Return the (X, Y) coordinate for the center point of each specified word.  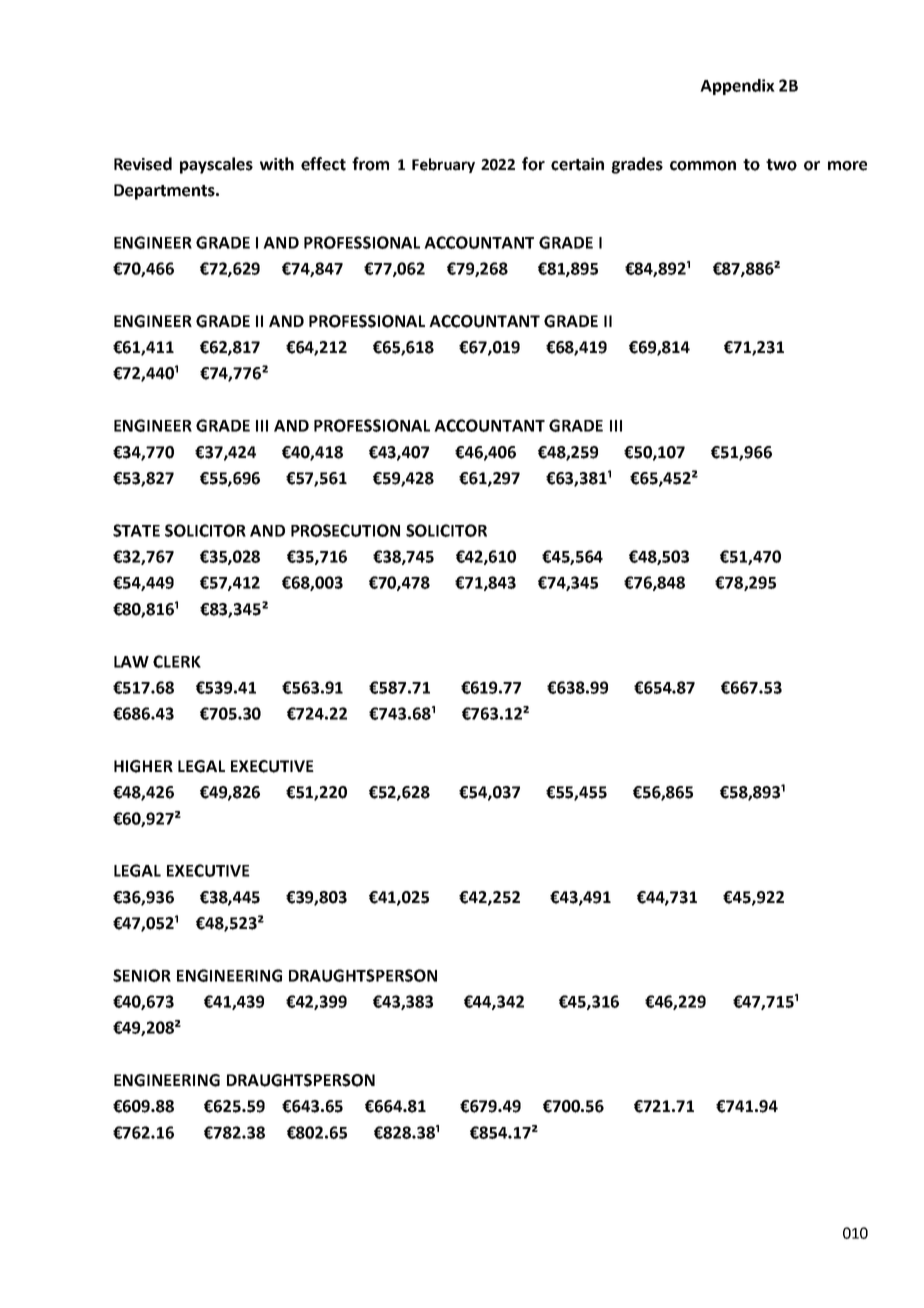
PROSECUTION (345, 530)
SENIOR (142, 975)
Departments (165, 192)
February (443, 165)
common (703, 166)
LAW (131, 662)
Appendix (737, 87)
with (277, 164)
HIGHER (143, 766)
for (533, 164)
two (781, 165)
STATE (136, 530)
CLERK (177, 661)
